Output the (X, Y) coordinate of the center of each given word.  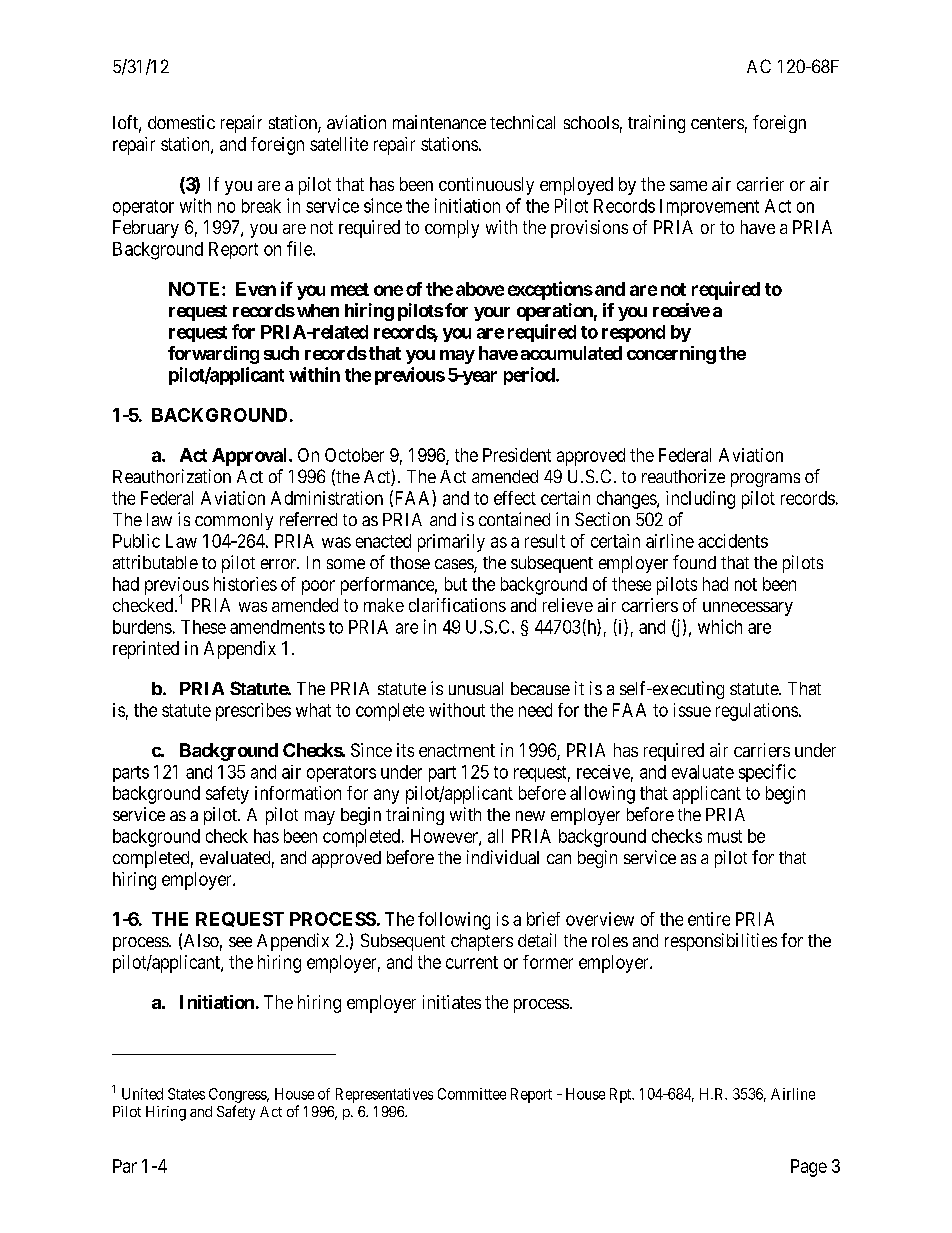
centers (717, 123)
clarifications (457, 605)
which (720, 626)
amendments (277, 627)
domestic (181, 122)
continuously (486, 186)
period (529, 376)
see (240, 942)
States (186, 1094)
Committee (472, 1094)
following (454, 921)
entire (709, 919)
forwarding (213, 355)
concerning (671, 355)
